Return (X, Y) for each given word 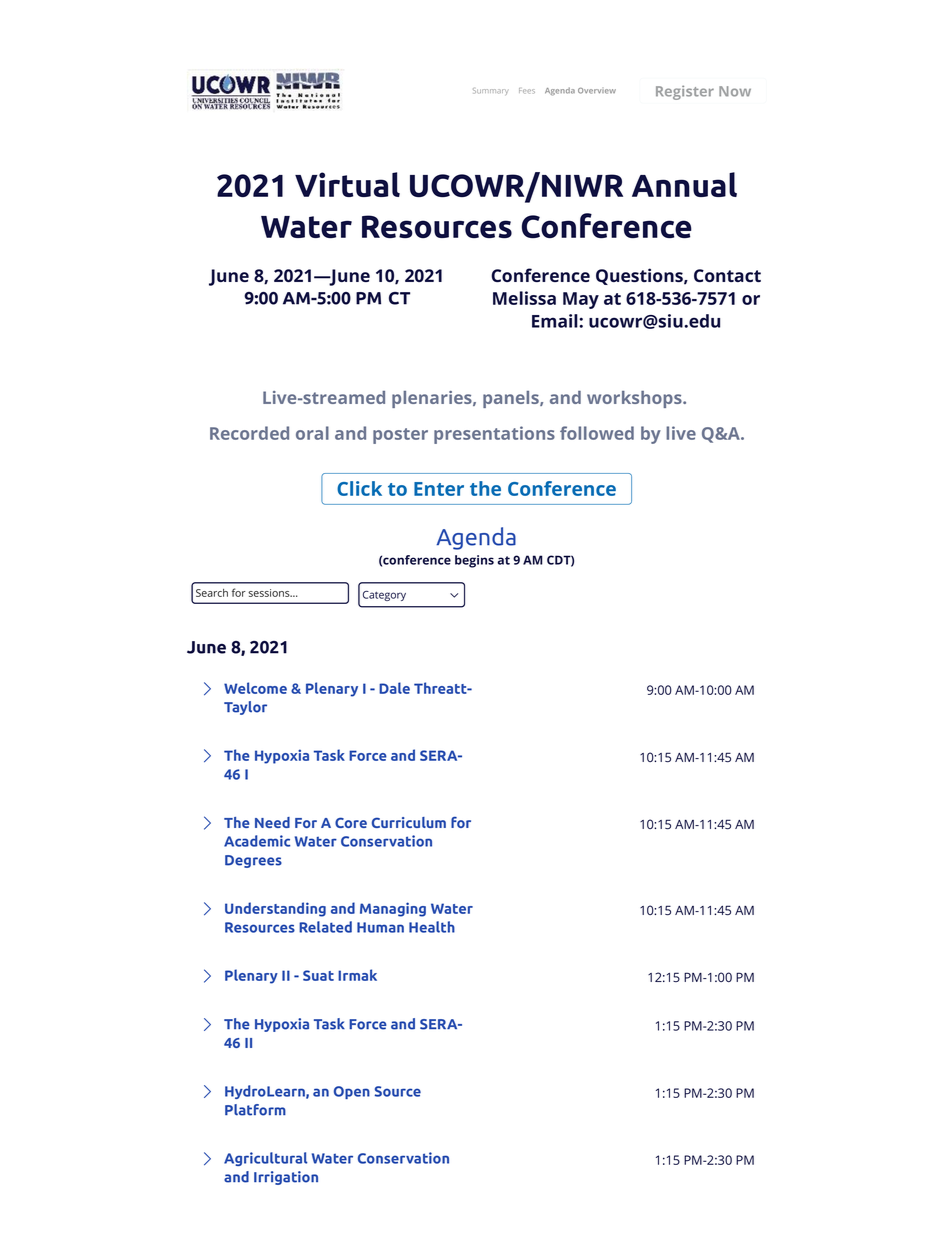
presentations (494, 435)
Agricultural (265, 1159)
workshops (635, 399)
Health (432, 927)
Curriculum (409, 822)
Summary (490, 91)
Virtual (347, 184)
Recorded (249, 433)
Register (685, 92)
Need (272, 822)
